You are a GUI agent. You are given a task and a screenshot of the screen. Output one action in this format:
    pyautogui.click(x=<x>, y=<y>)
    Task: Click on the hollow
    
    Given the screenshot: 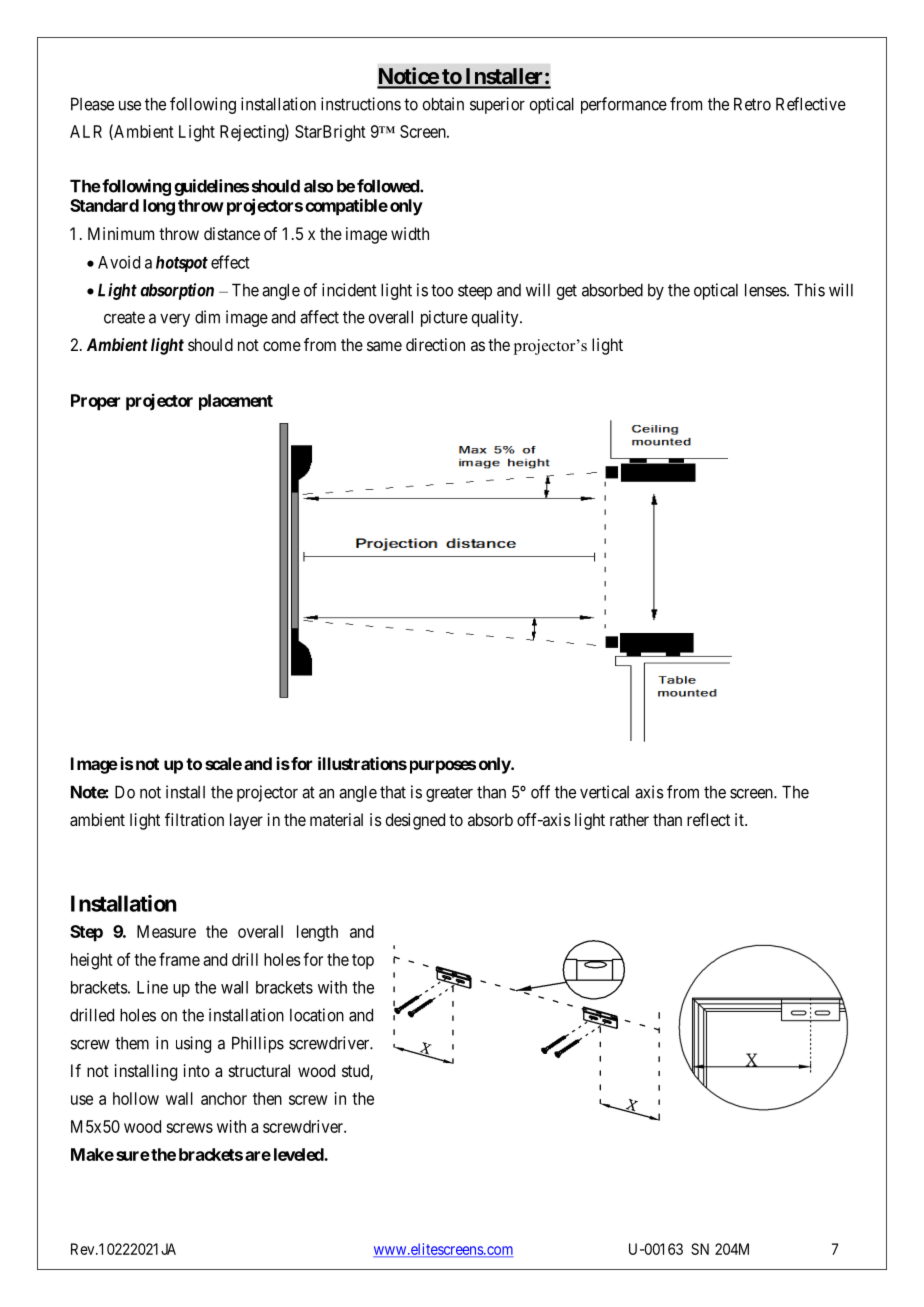 What is the action you would take?
    pyautogui.click(x=136, y=1098)
